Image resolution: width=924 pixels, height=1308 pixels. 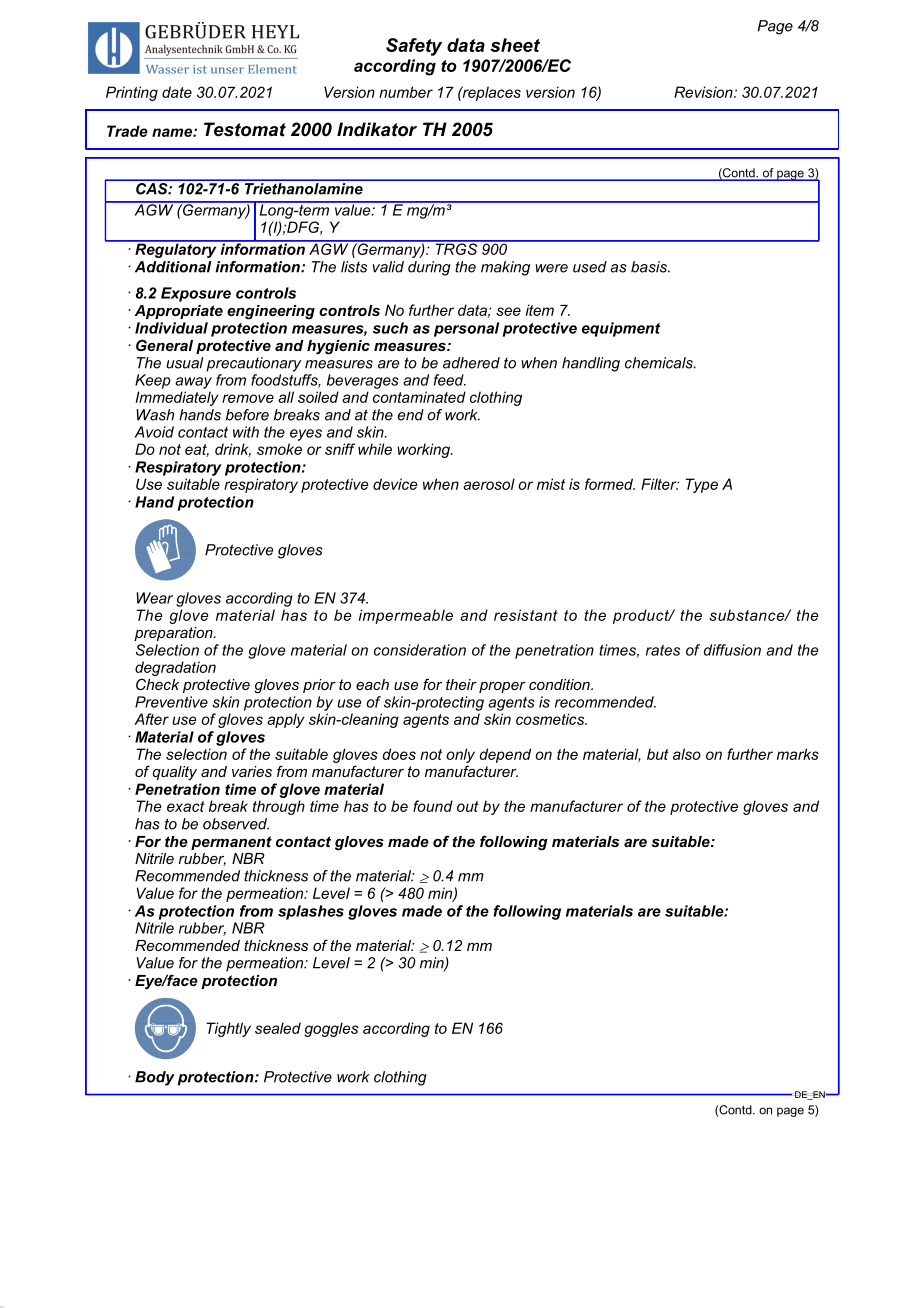 I want to click on sealed, so click(x=278, y=1028).
